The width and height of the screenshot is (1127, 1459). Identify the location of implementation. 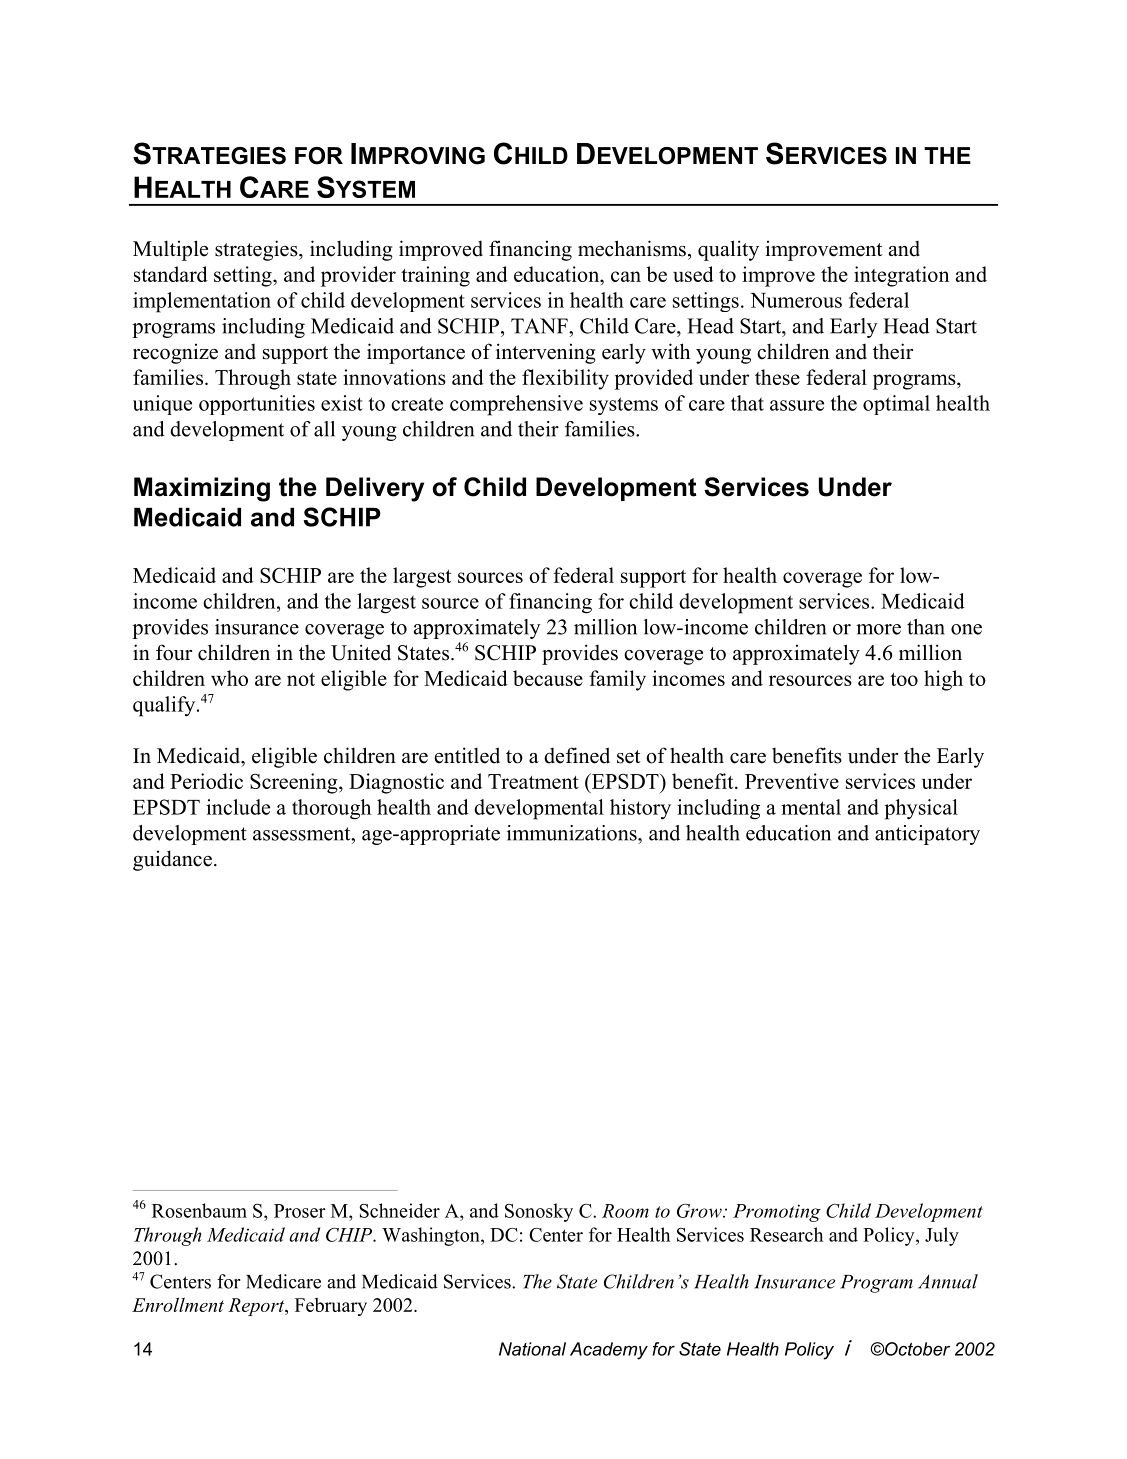
(202, 302).
